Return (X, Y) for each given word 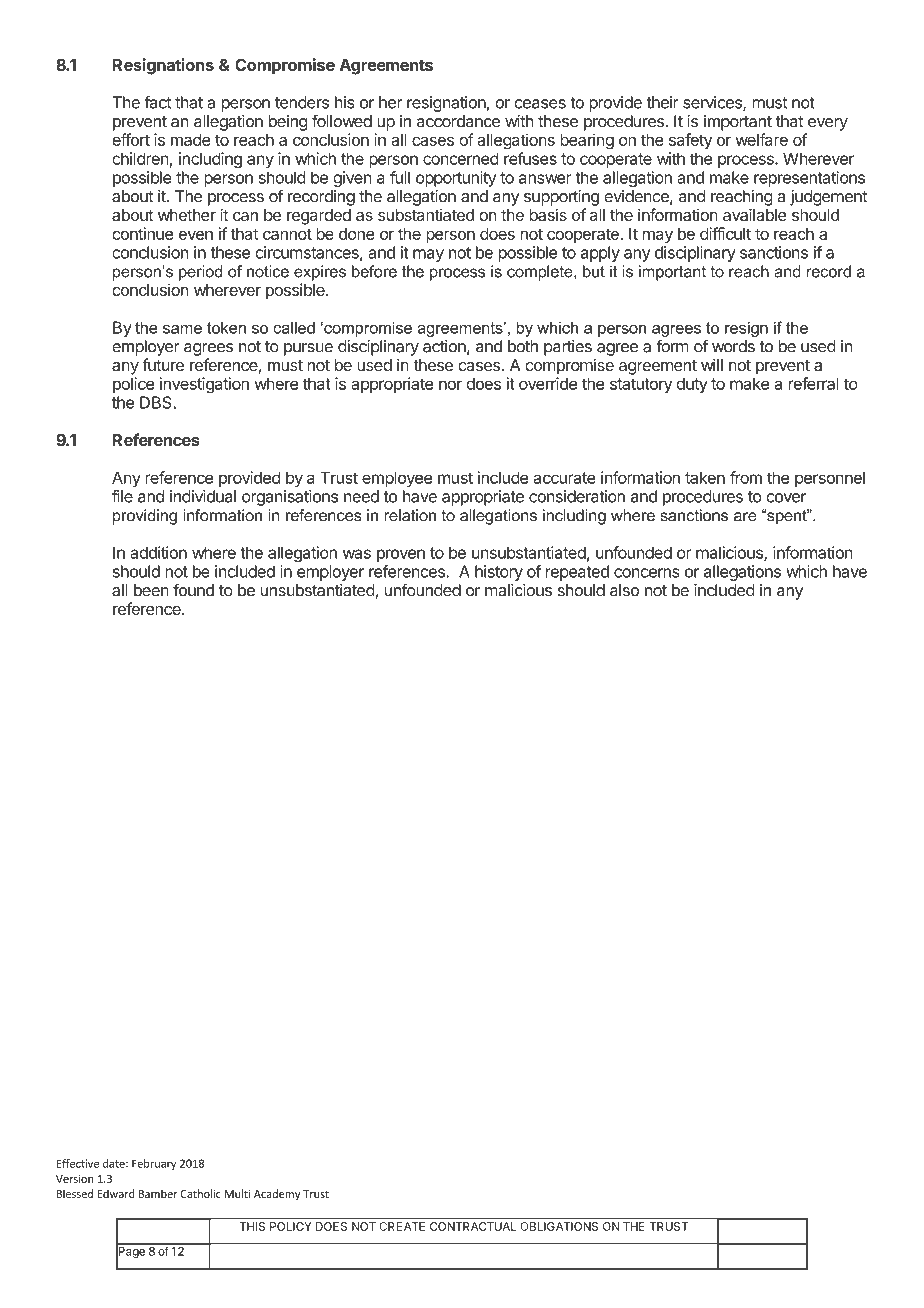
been (151, 590)
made (191, 140)
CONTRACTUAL (473, 1226)
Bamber (158, 1193)
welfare (761, 139)
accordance (458, 121)
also (624, 590)
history (499, 573)
